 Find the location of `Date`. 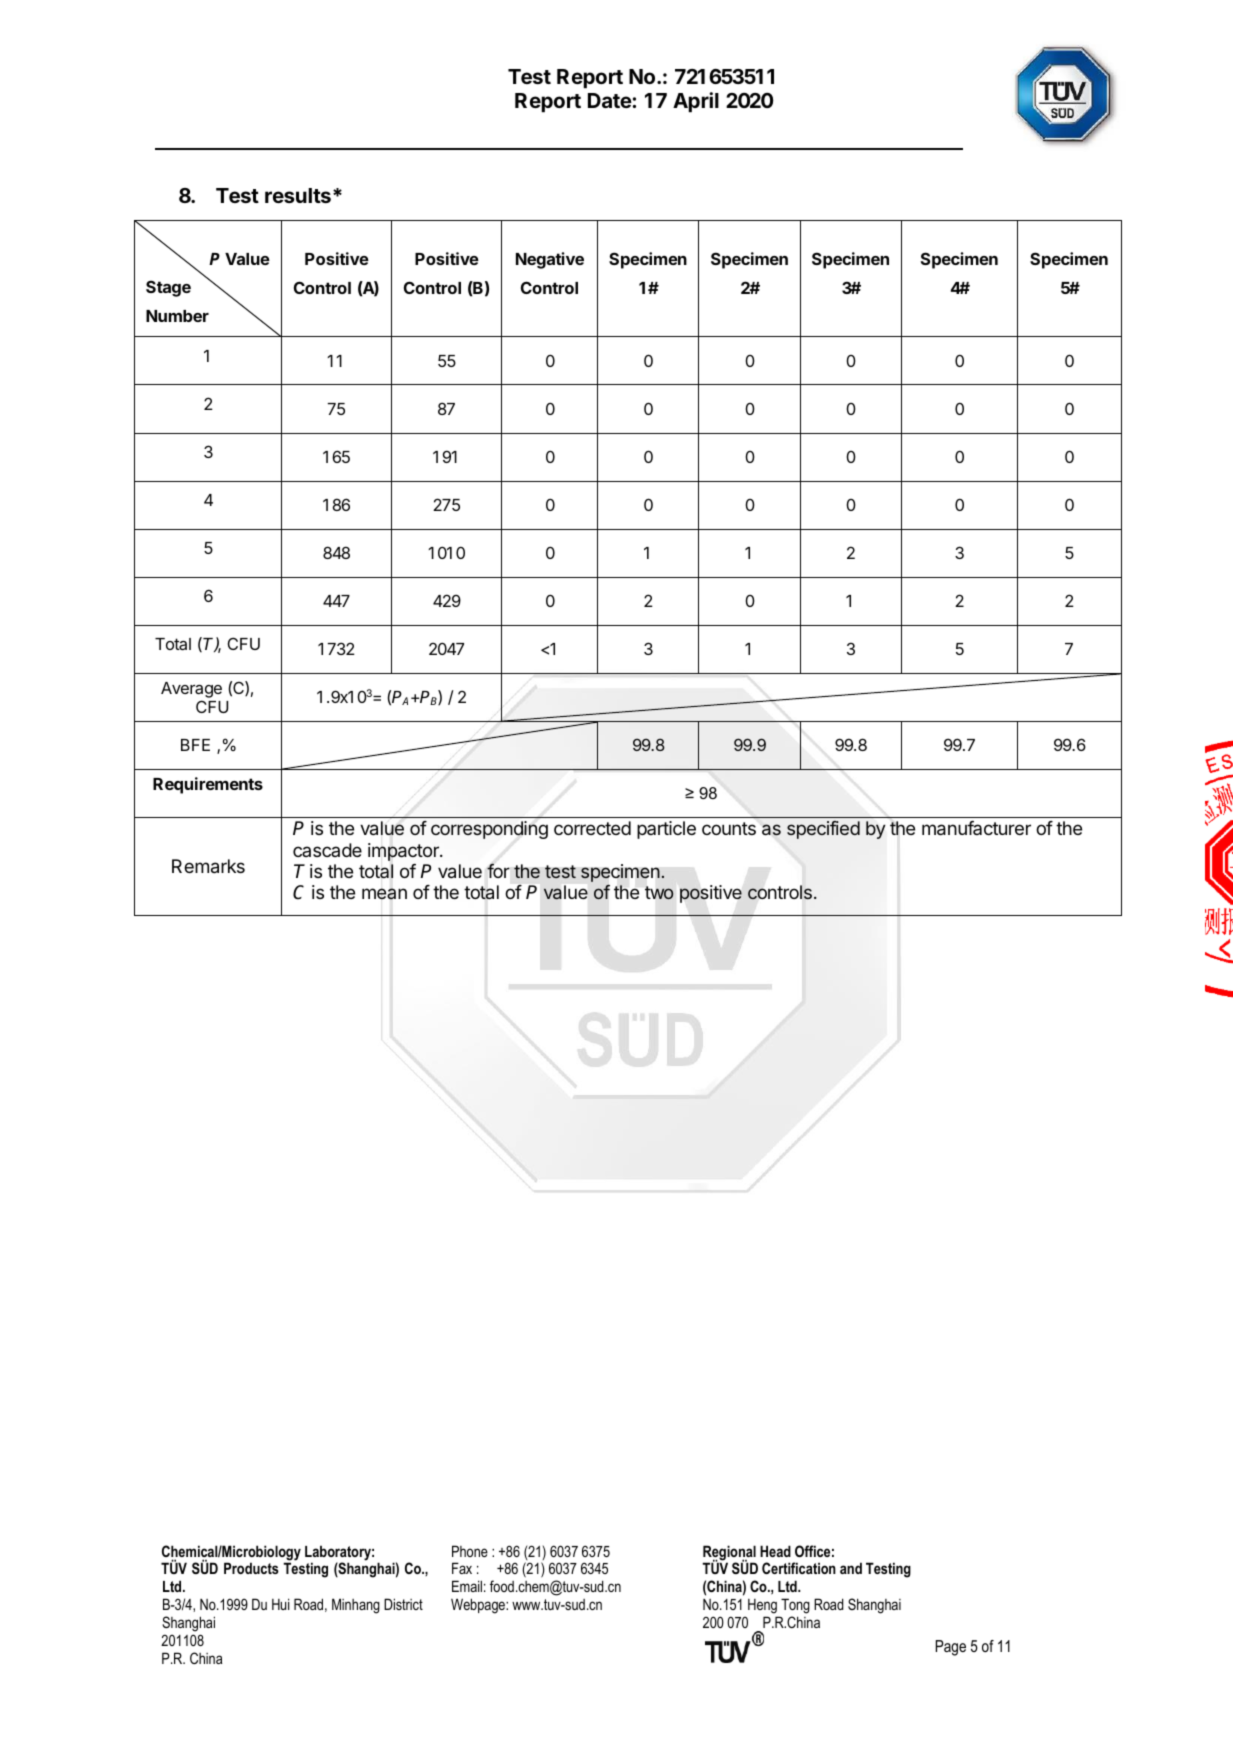

Date is located at coordinates (610, 100).
